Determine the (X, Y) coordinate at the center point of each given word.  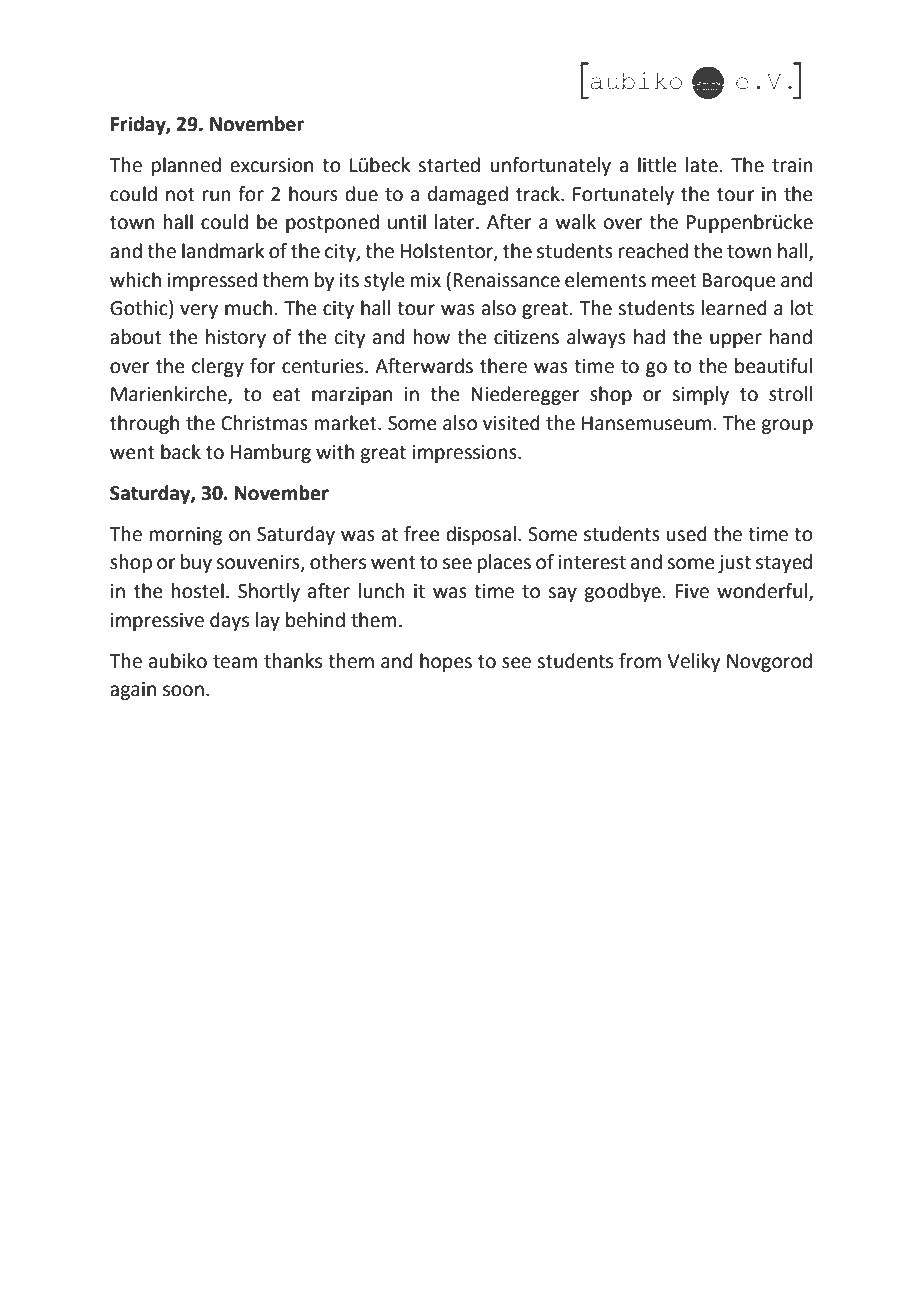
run (217, 196)
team (235, 662)
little (657, 165)
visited (511, 423)
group (787, 426)
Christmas (264, 423)
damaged (468, 195)
